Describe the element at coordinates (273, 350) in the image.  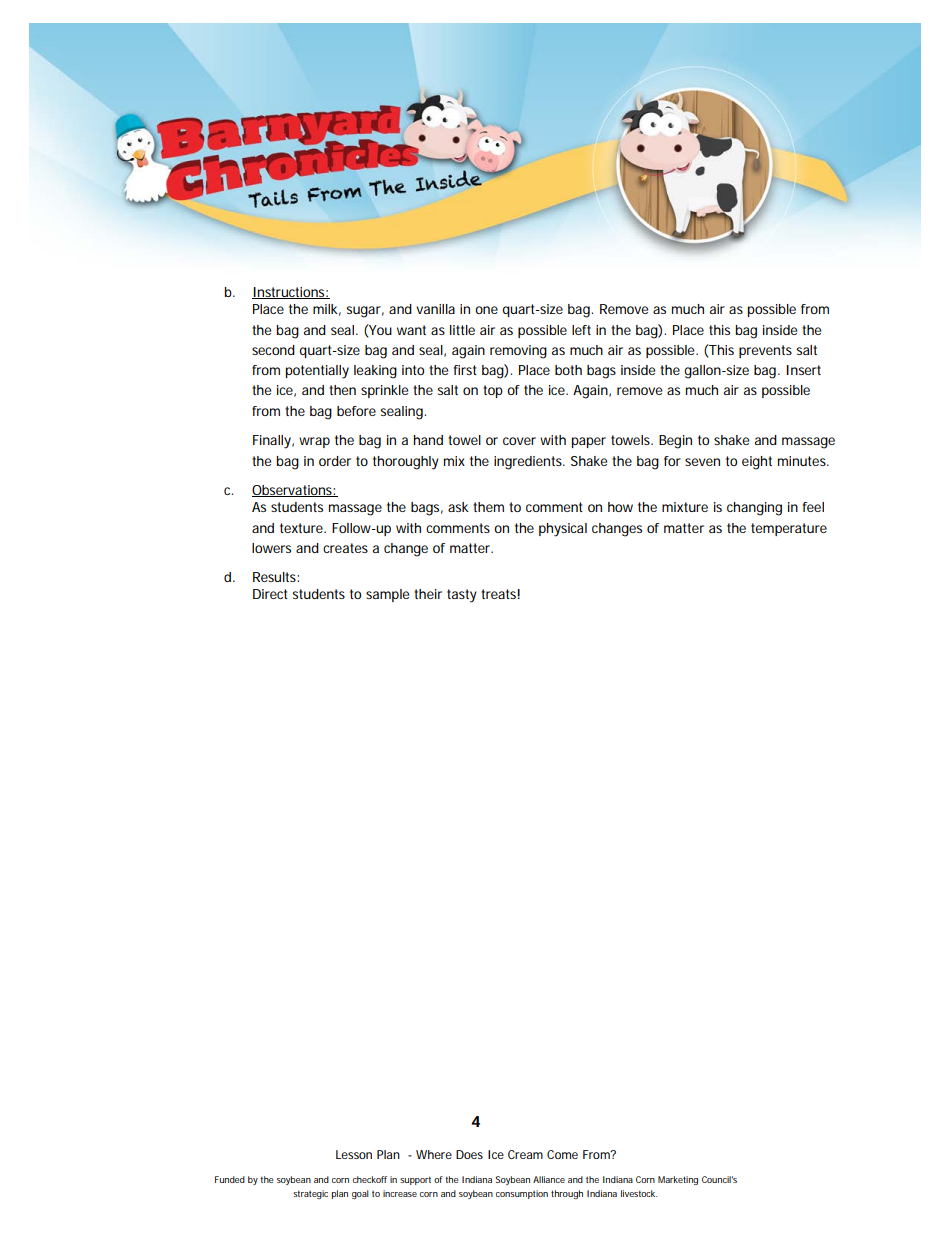
I see `second` at that location.
